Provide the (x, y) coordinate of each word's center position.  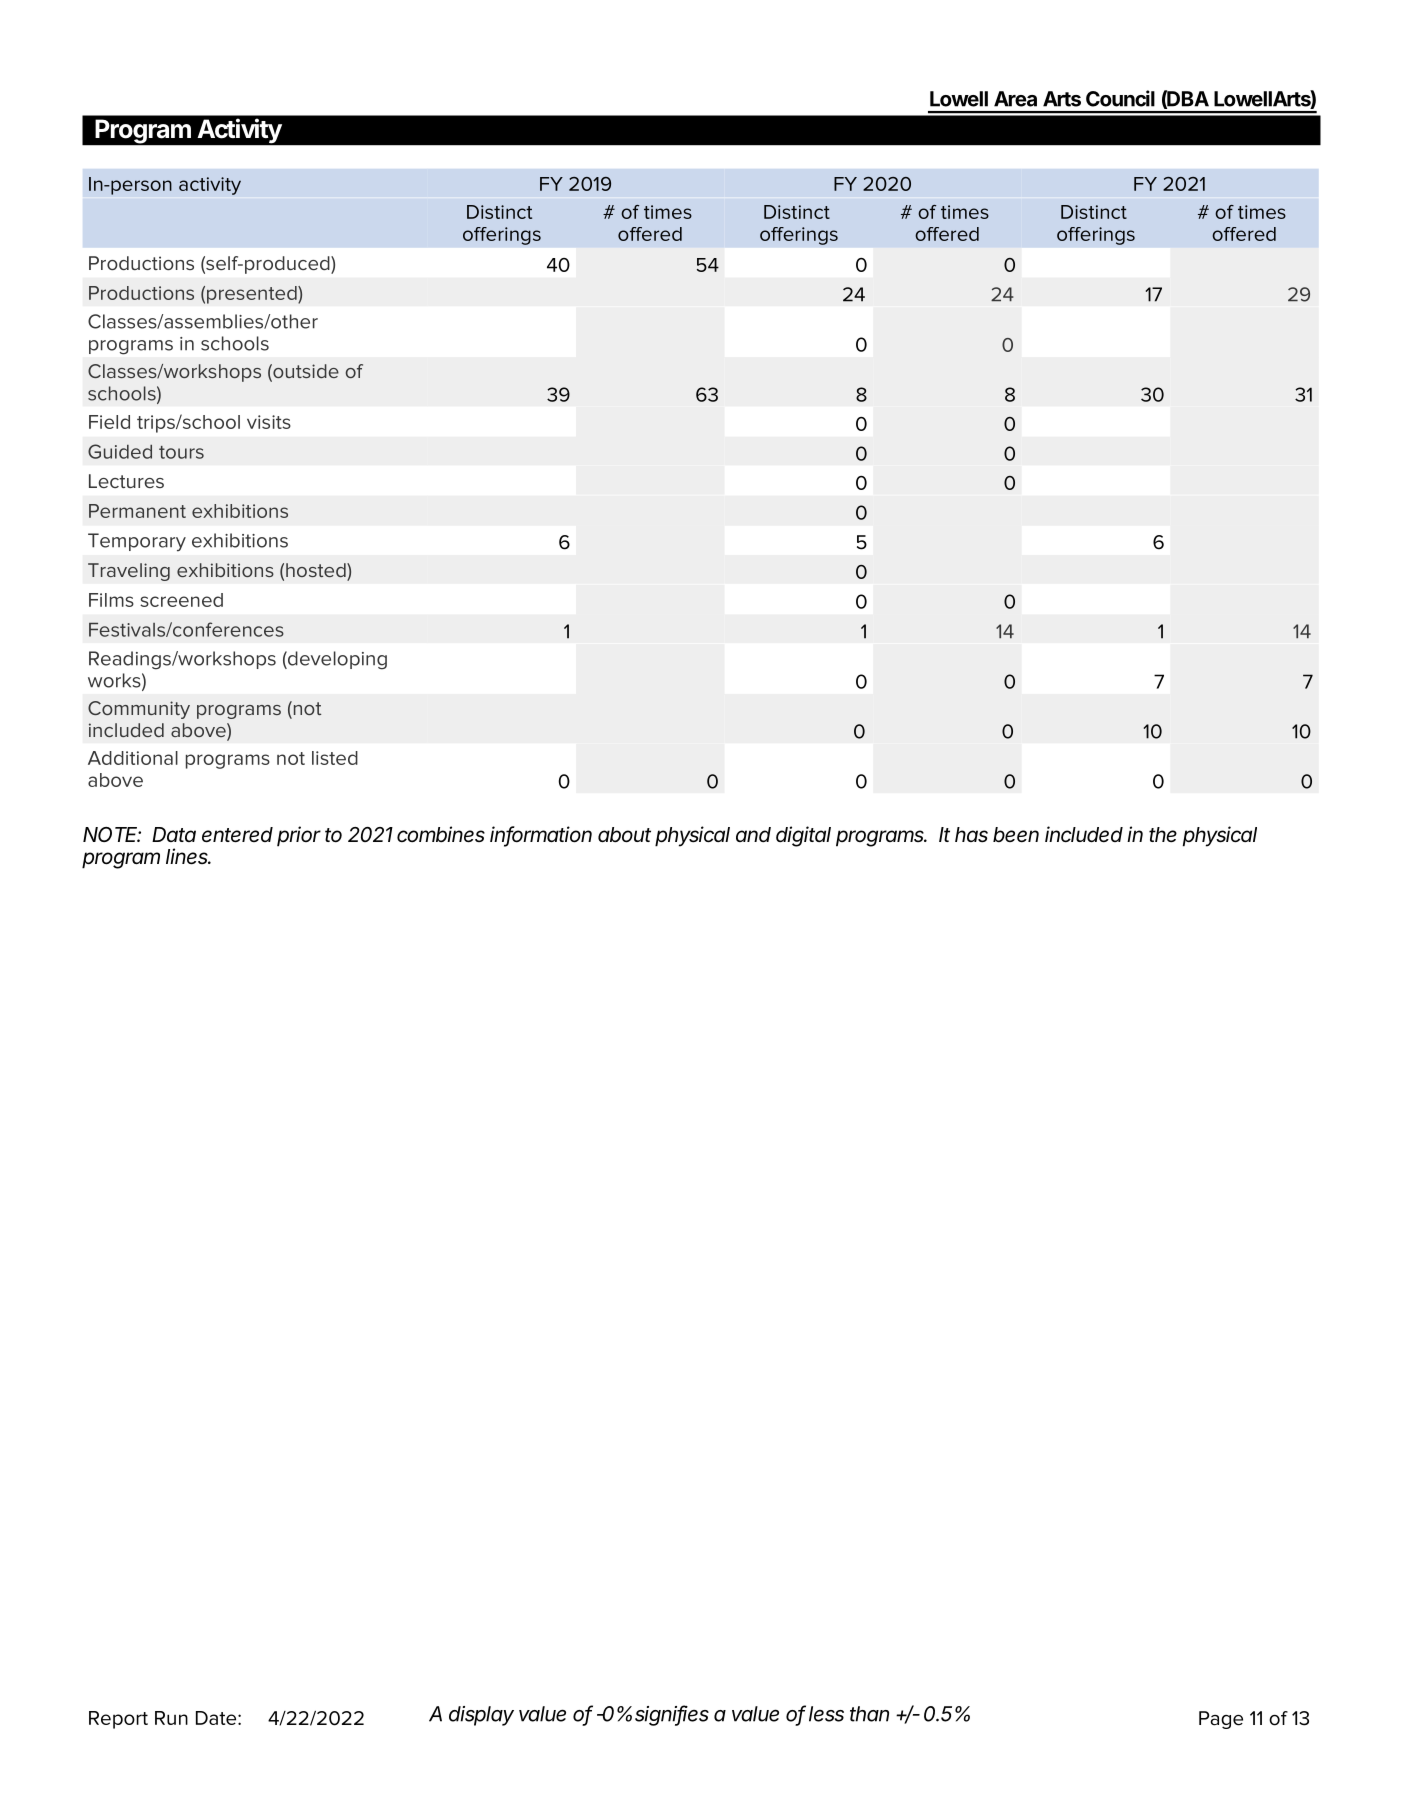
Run (171, 1718)
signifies (672, 1715)
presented (253, 295)
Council (1120, 98)
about (624, 835)
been (1016, 835)
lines (188, 856)
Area (1015, 99)
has (971, 835)
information (541, 835)
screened (181, 600)
